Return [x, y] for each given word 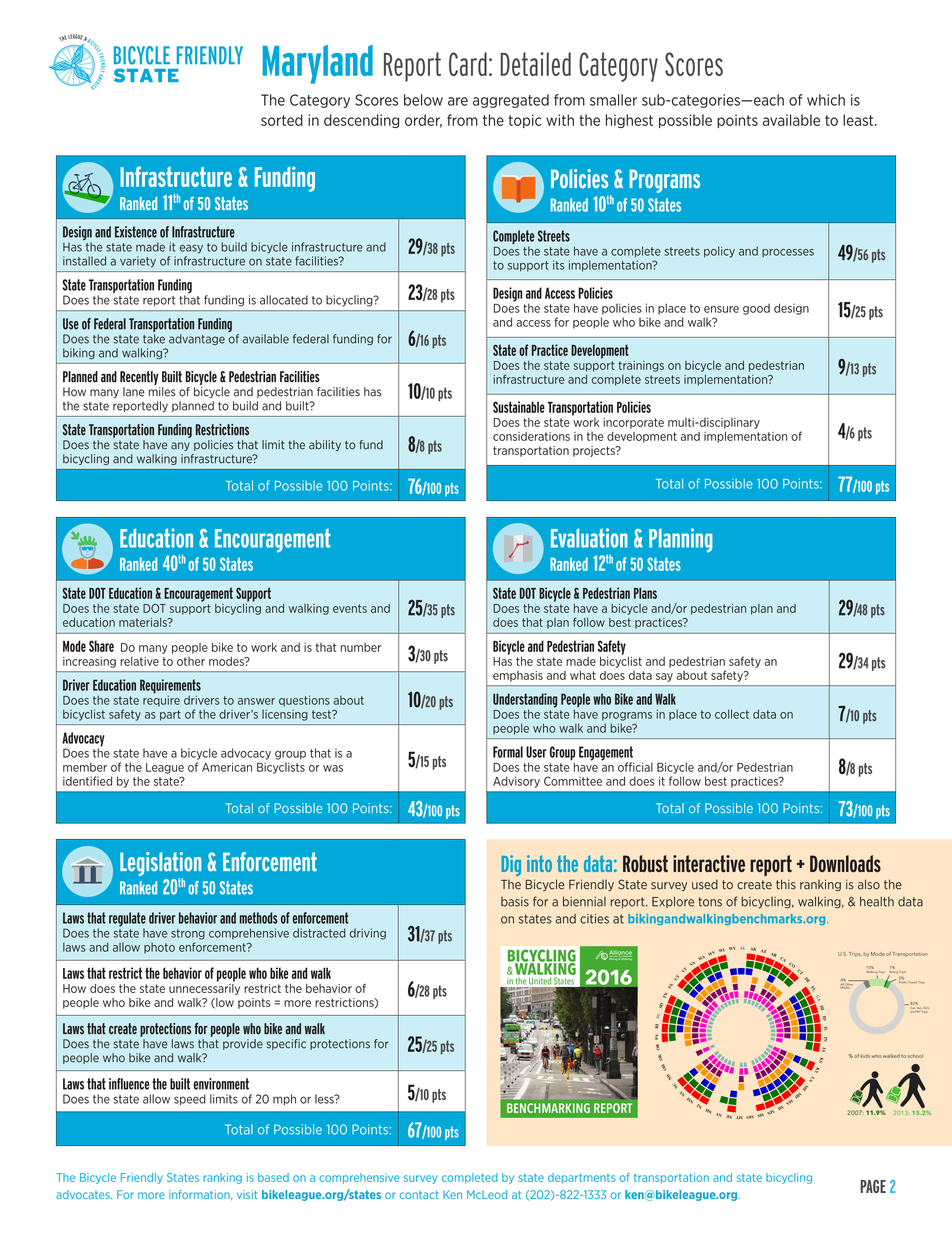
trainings [641, 366]
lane [134, 392]
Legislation [160, 865]
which [826, 100]
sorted [282, 120]
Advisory [516, 782]
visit [247, 1194]
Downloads [845, 864]
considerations [531, 436]
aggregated [511, 101]
